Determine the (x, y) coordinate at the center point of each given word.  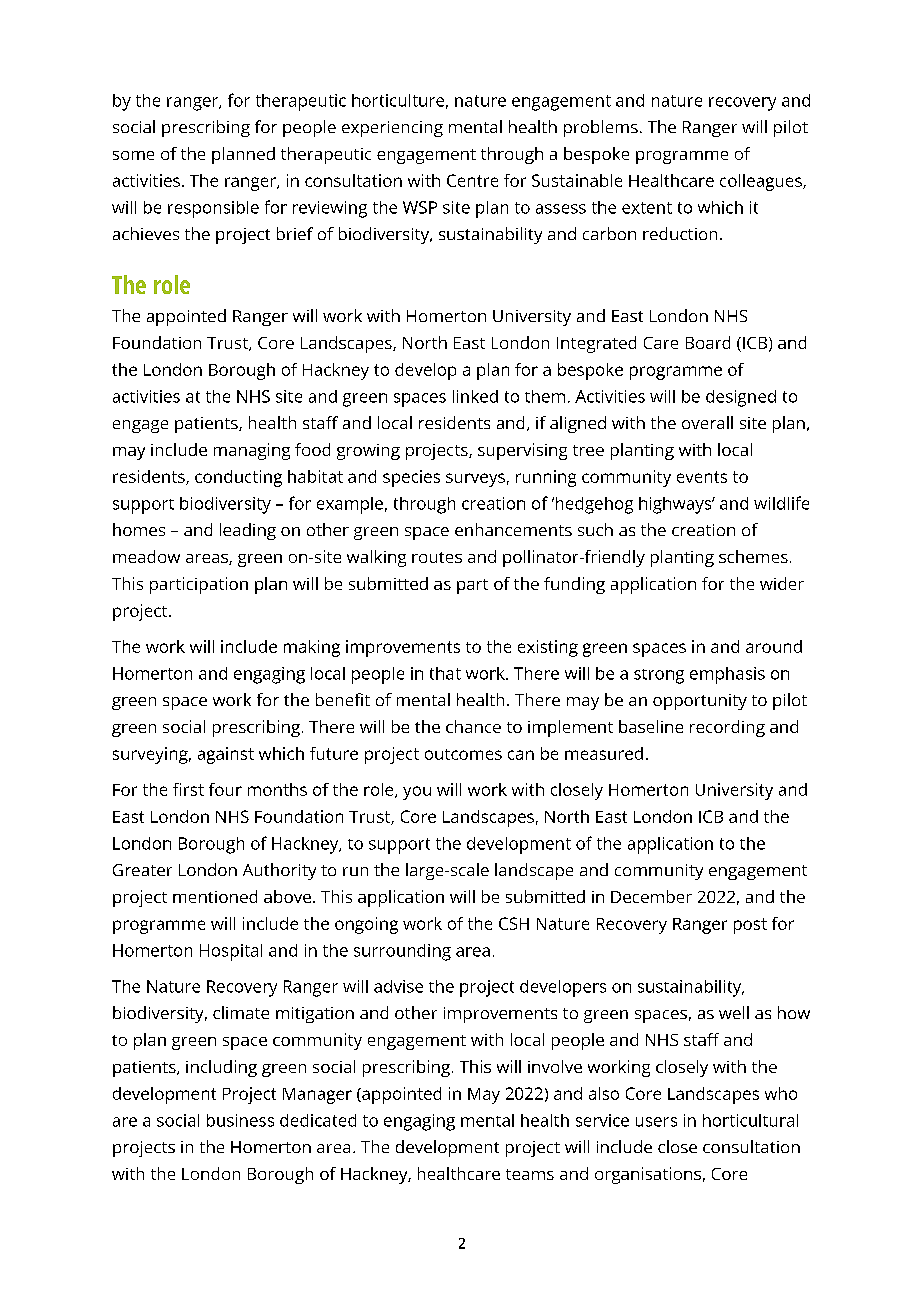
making (312, 648)
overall (707, 422)
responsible (213, 209)
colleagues (762, 182)
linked (475, 396)
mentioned (215, 896)
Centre (472, 180)
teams (530, 1174)
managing (252, 451)
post (750, 926)
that (445, 673)
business (240, 1120)
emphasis (727, 675)
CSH (514, 923)
